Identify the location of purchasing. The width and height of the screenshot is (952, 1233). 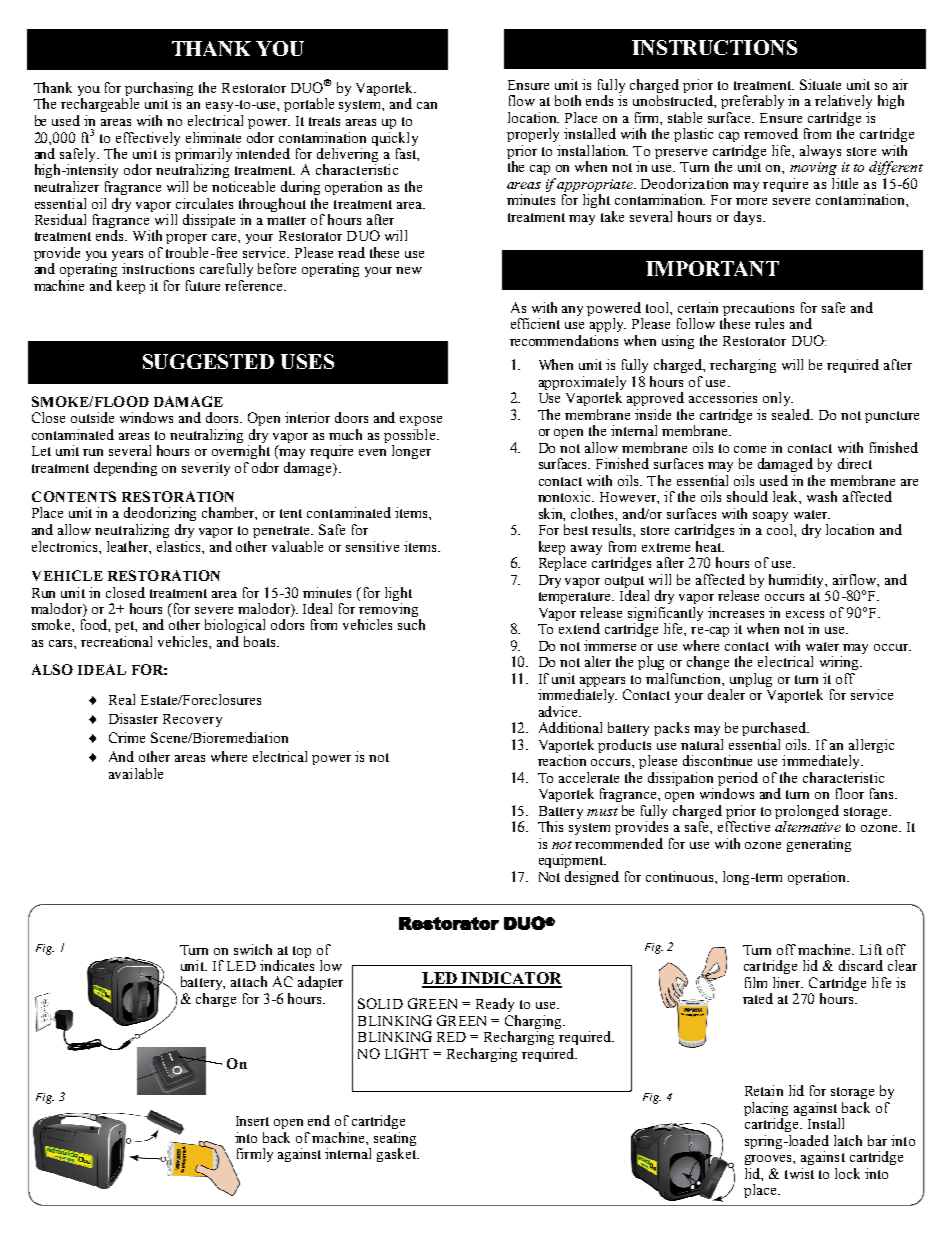
(159, 90).
